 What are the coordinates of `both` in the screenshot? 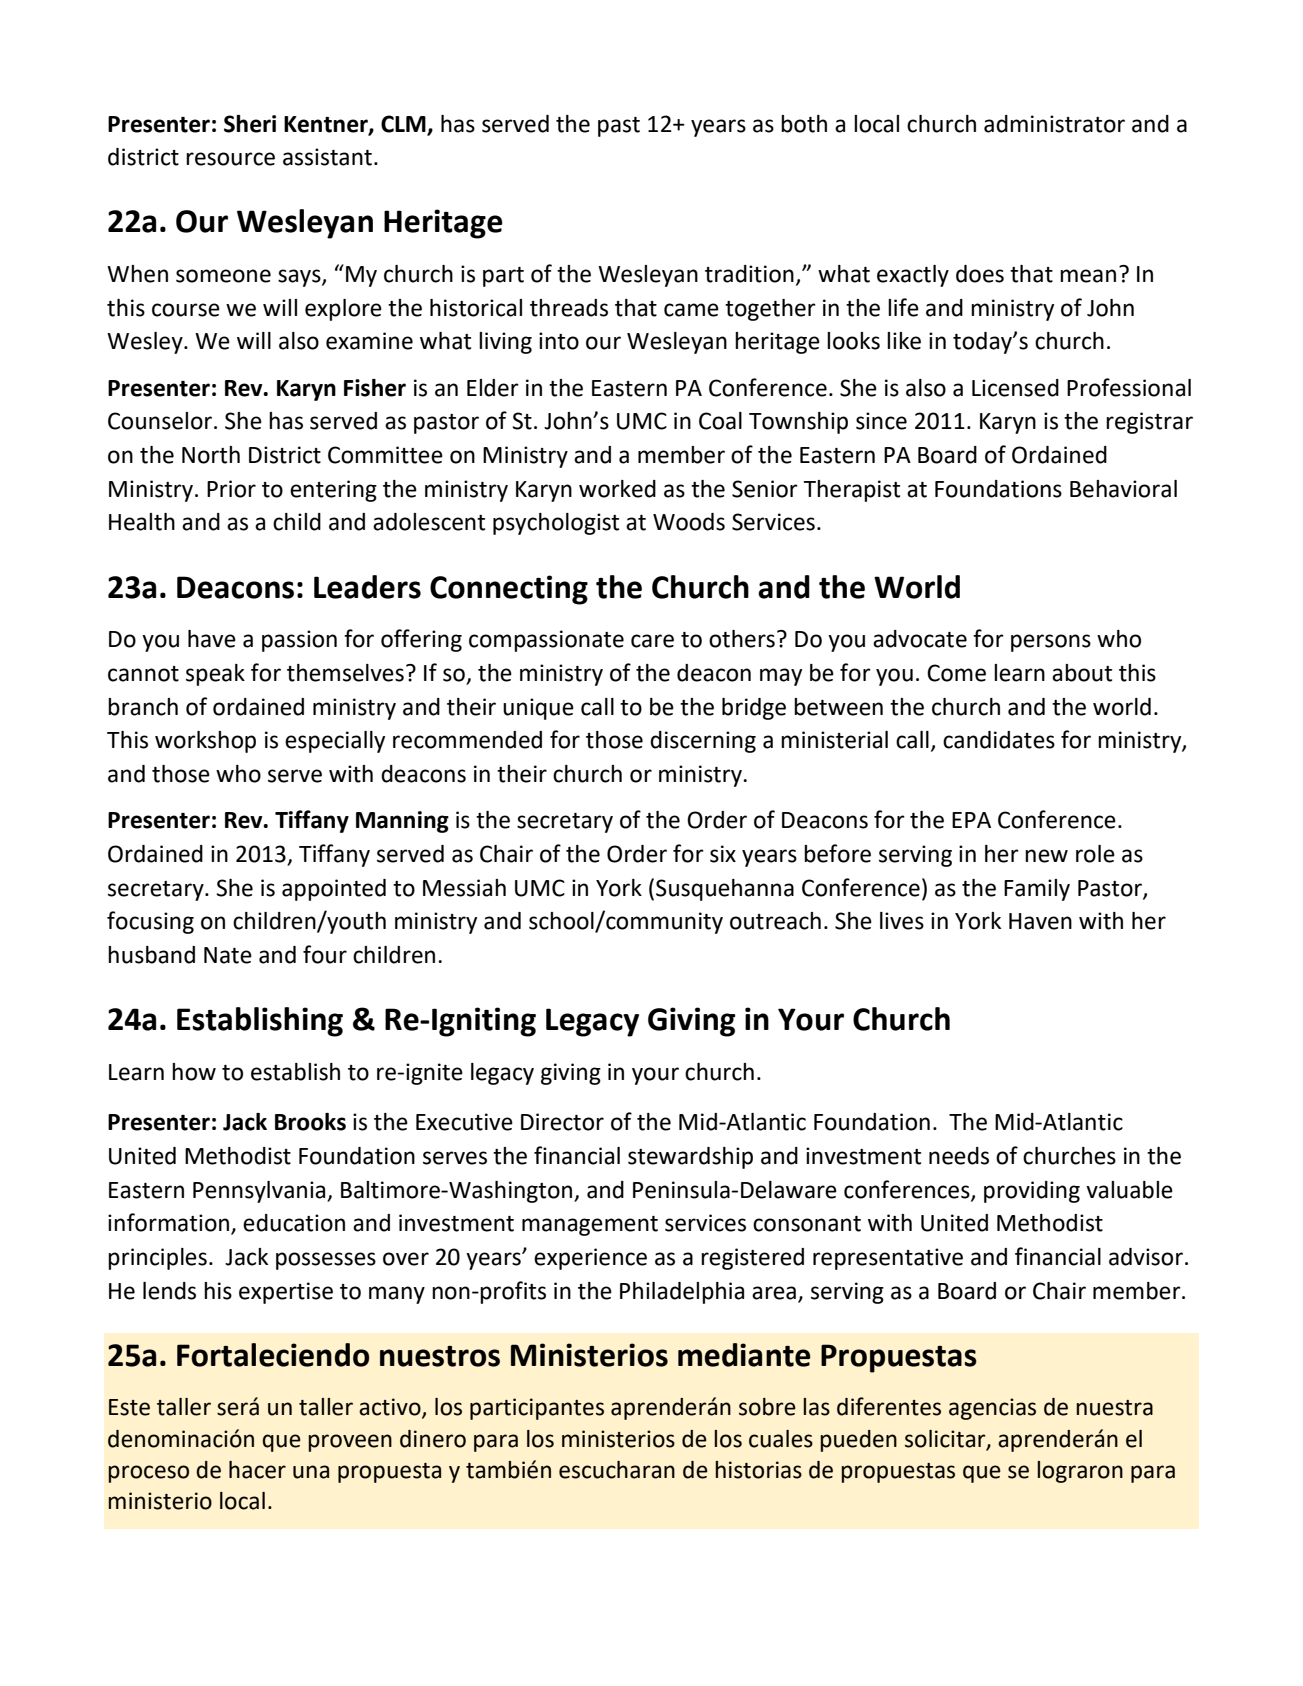 It's located at (804, 124).
